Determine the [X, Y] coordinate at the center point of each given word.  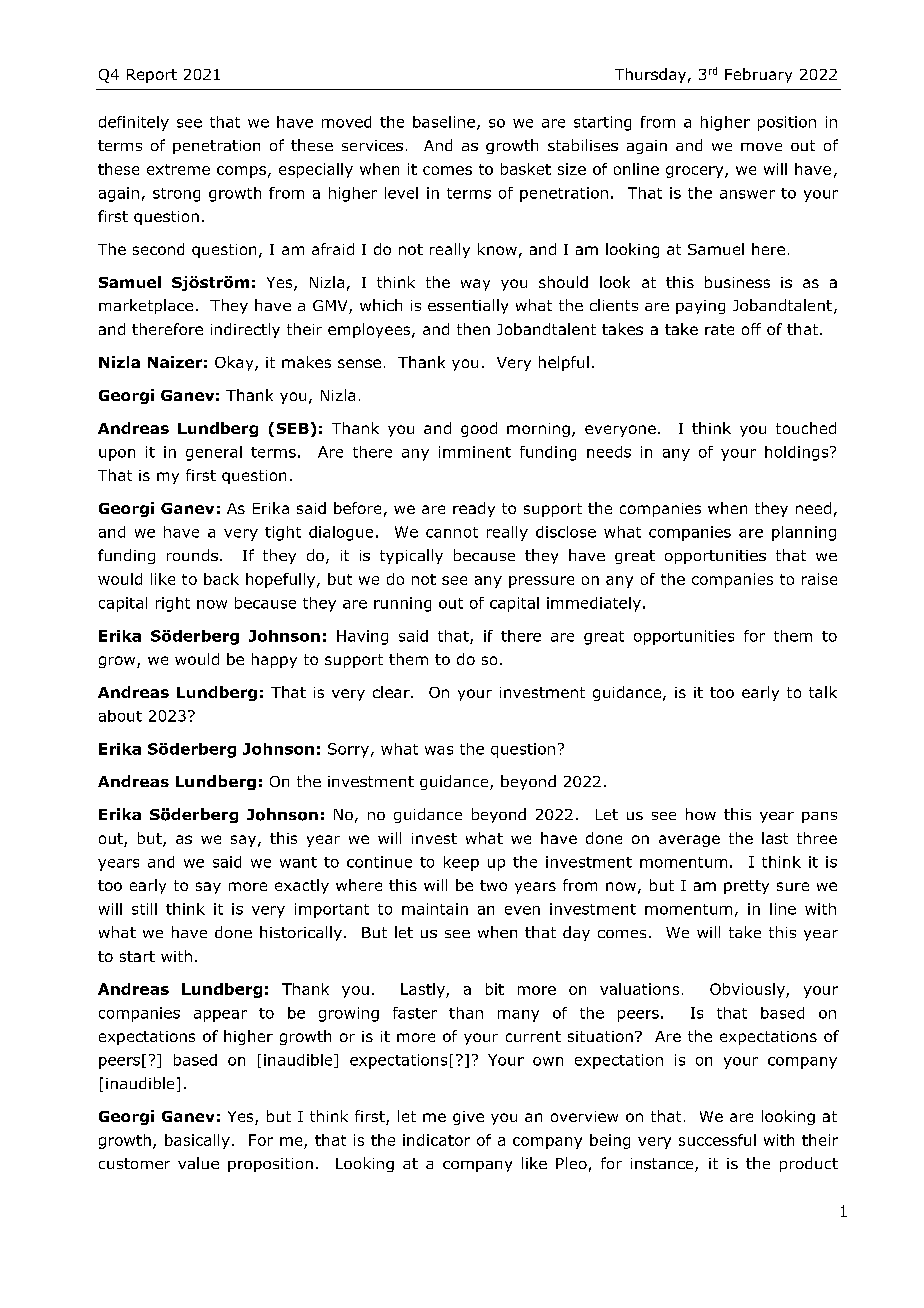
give [468, 1118]
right [173, 604]
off [751, 329]
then [473, 329]
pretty [746, 887]
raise [819, 579]
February [758, 75]
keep [461, 863]
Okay [235, 363]
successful [717, 1140]
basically [197, 1141]
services [372, 145]
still [144, 909]
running [402, 604]
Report [152, 76]
